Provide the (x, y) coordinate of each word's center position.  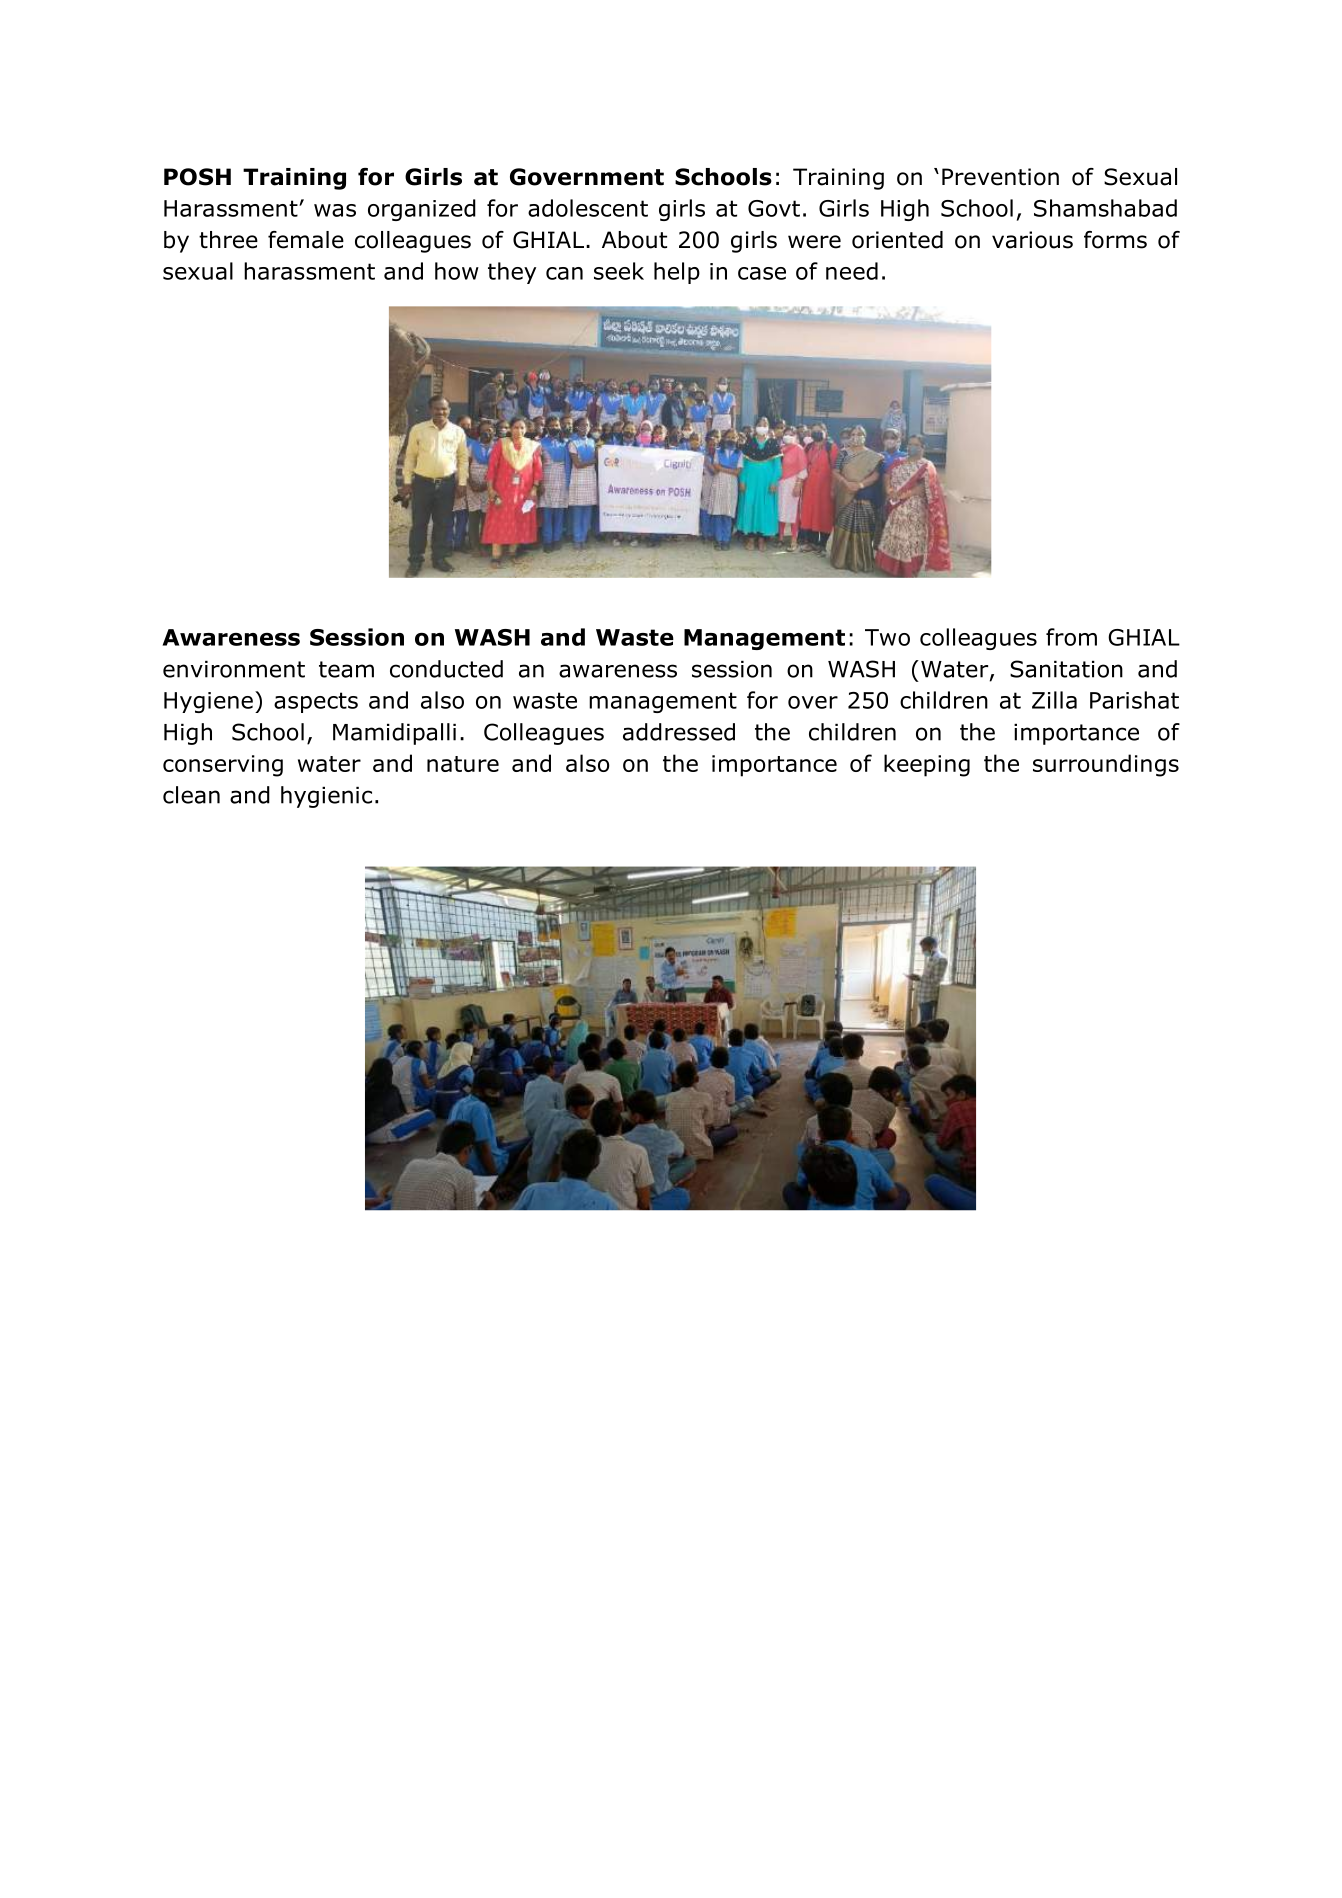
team (346, 669)
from (1071, 637)
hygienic (326, 797)
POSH (197, 177)
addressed (679, 732)
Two (887, 637)
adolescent (588, 208)
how (457, 271)
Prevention (1000, 177)
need (852, 271)
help (677, 273)
